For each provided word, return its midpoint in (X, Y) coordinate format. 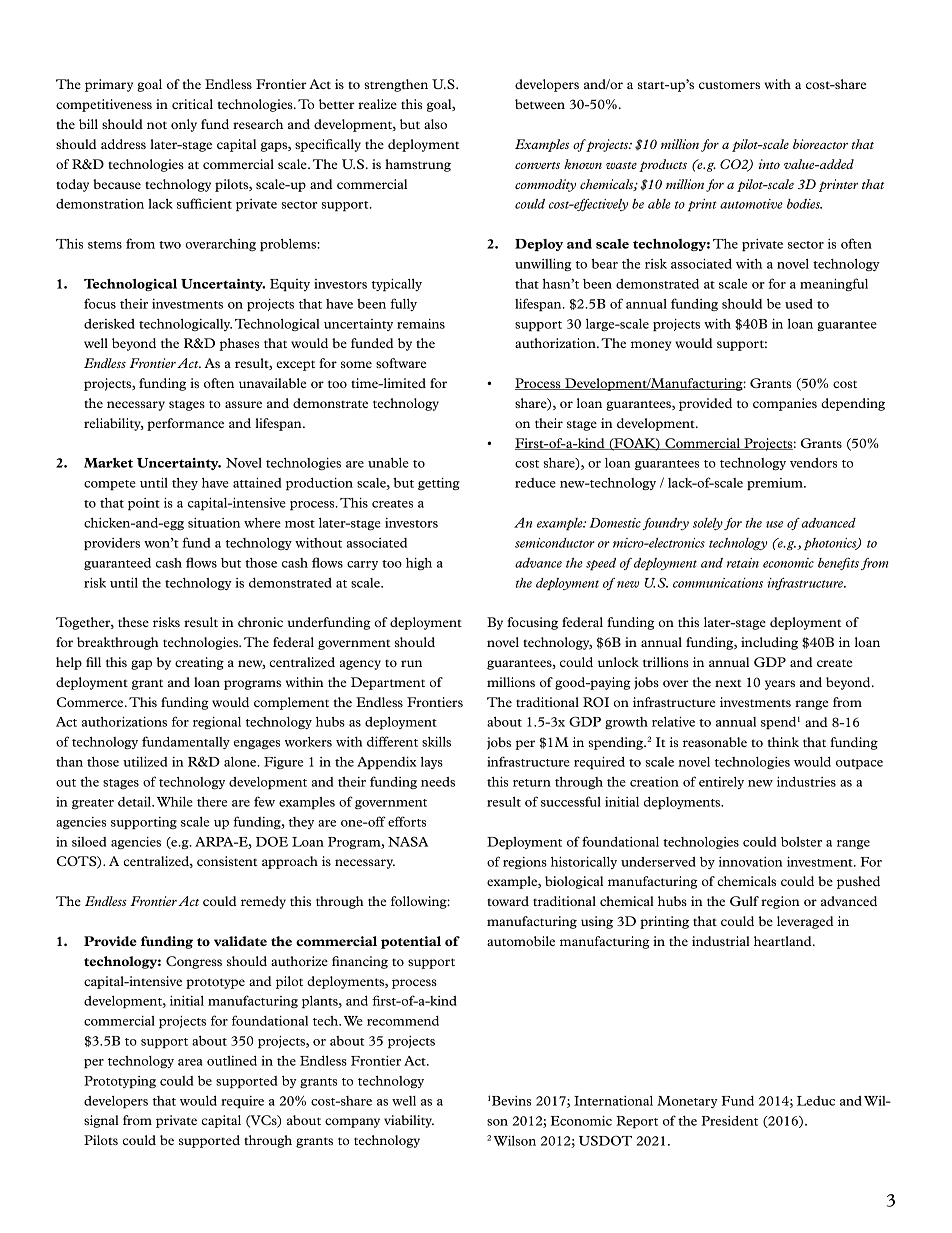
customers (729, 85)
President (729, 1121)
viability (409, 1121)
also (435, 124)
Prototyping (120, 1082)
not (157, 125)
